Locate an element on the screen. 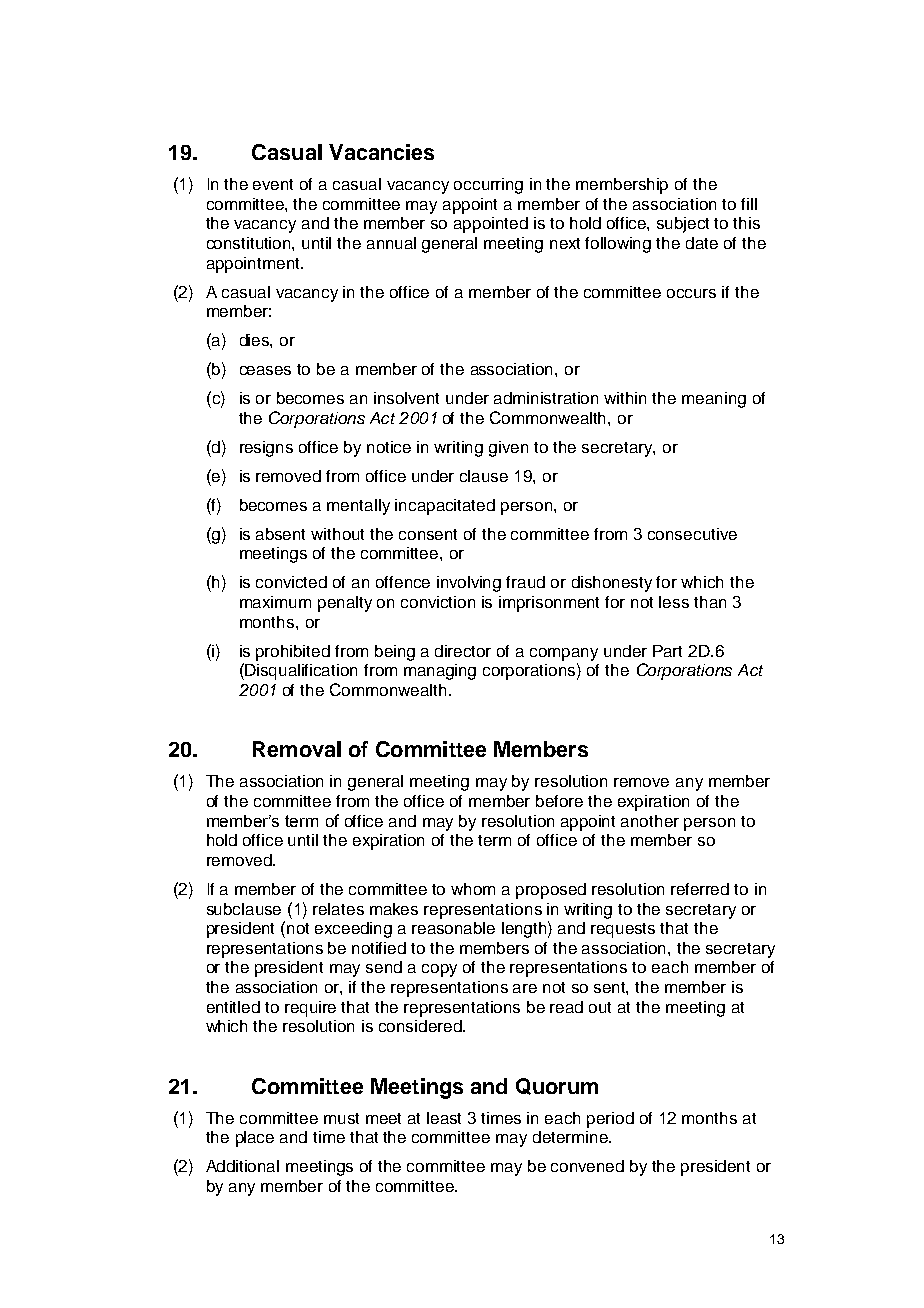 The image size is (924, 1308). prohibited is located at coordinates (293, 653).
